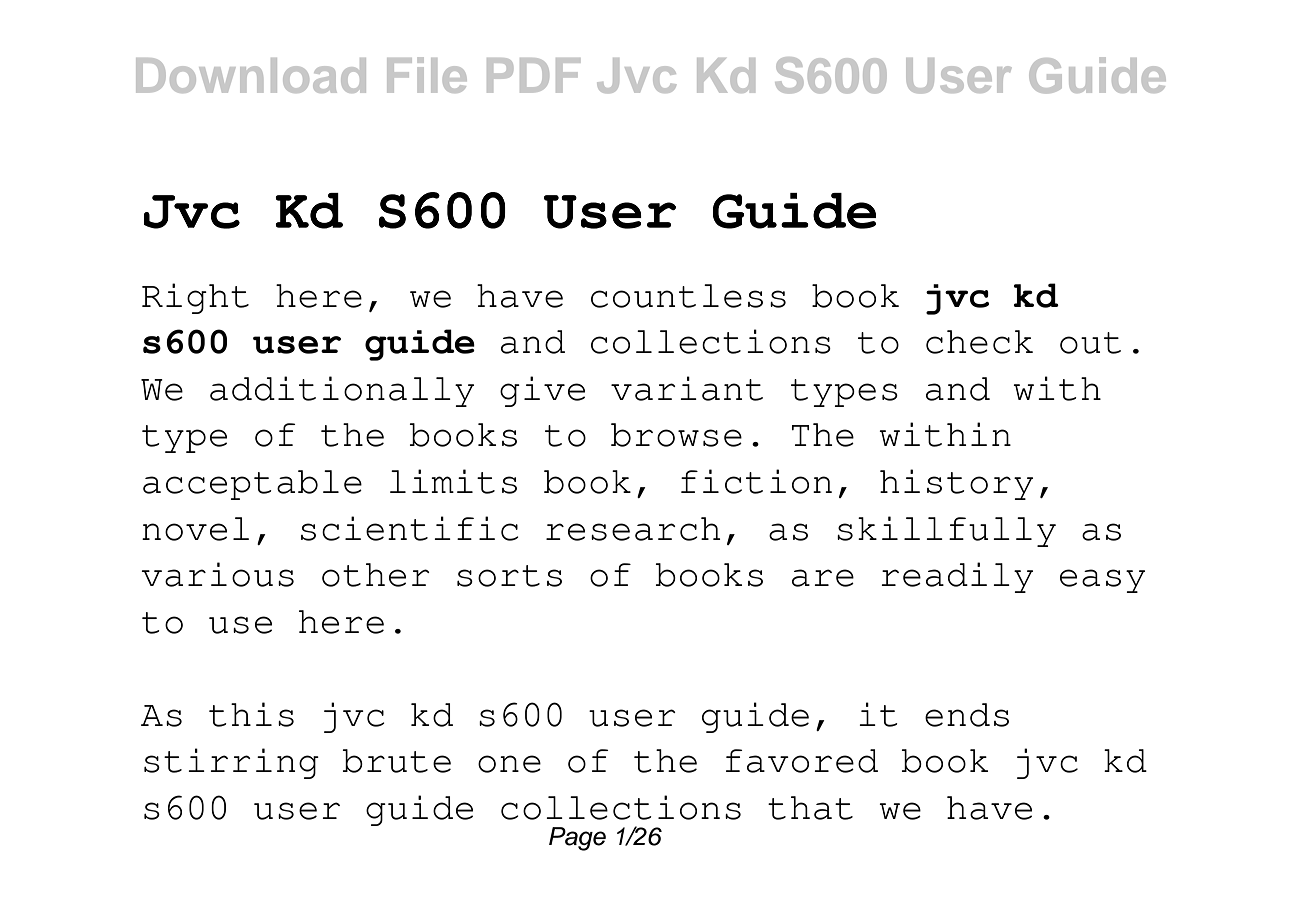  What do you see at coordinates (251, 75) in the page?
I see `Download` at bounding box center [251, 75].
